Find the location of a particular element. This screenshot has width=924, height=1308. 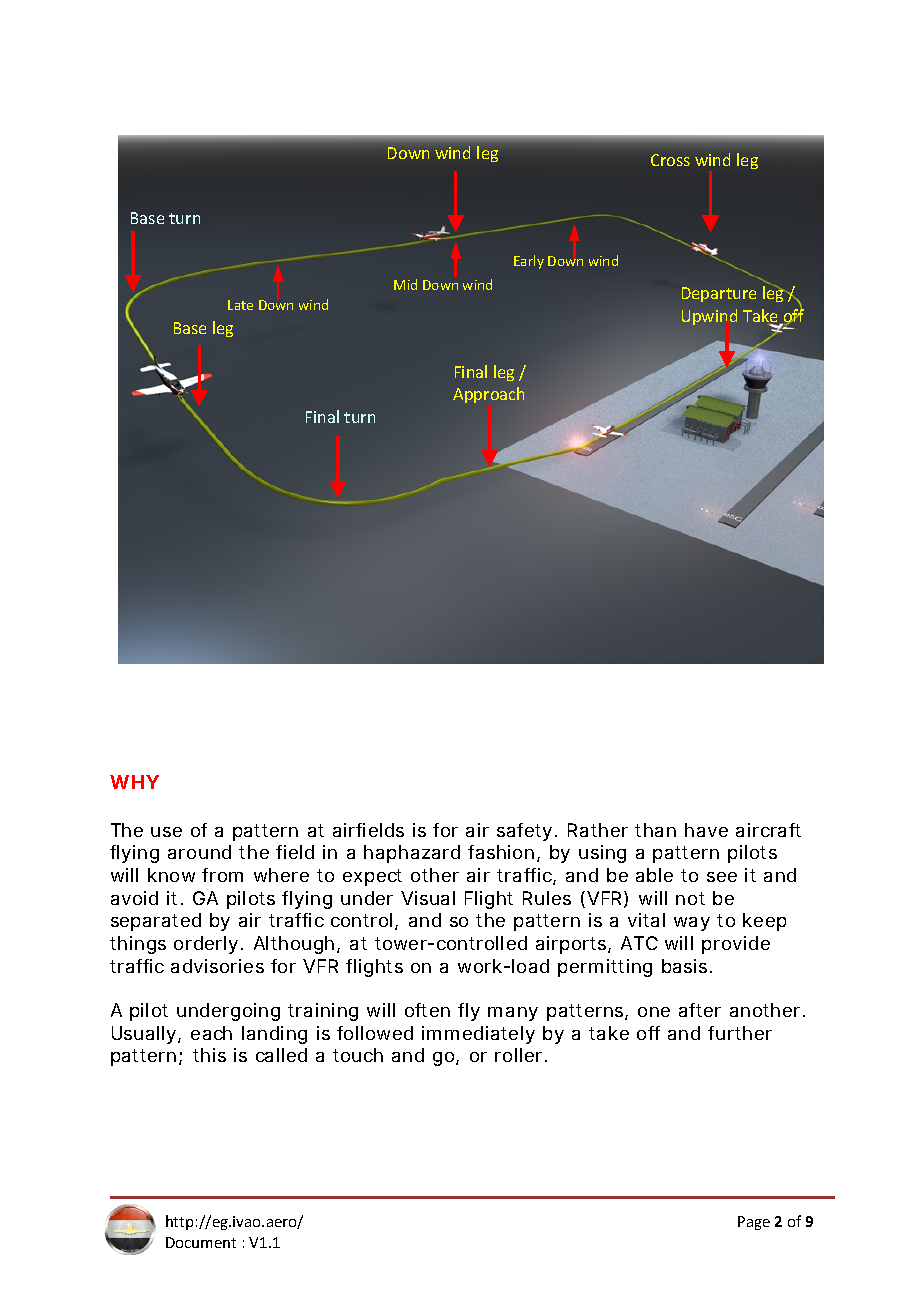

Late is located at coordinates (240, 305).
